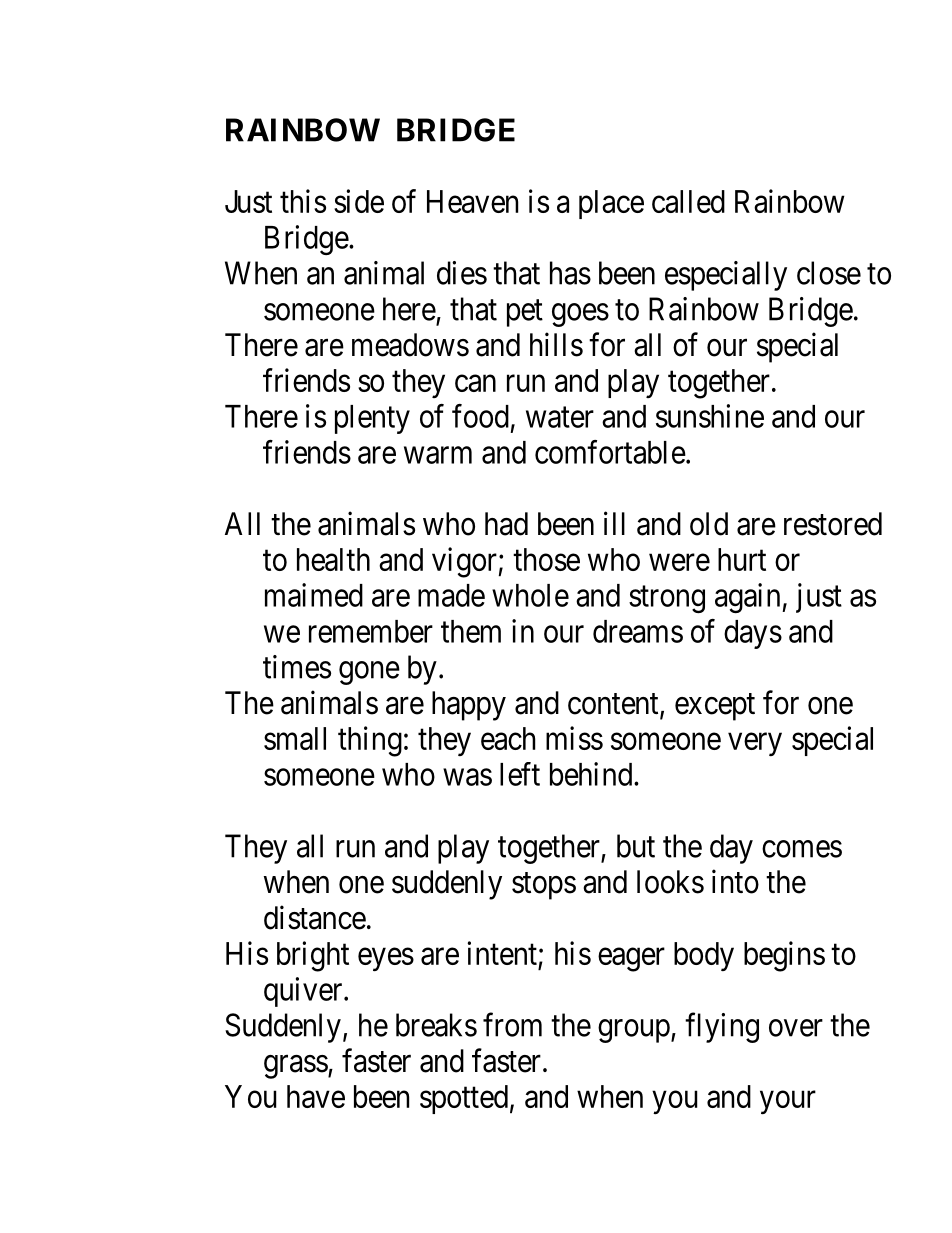 This document has height=1233, width=952. Describe the element at coordinates (372, 419) in the document. I see `plenty` at that location.
